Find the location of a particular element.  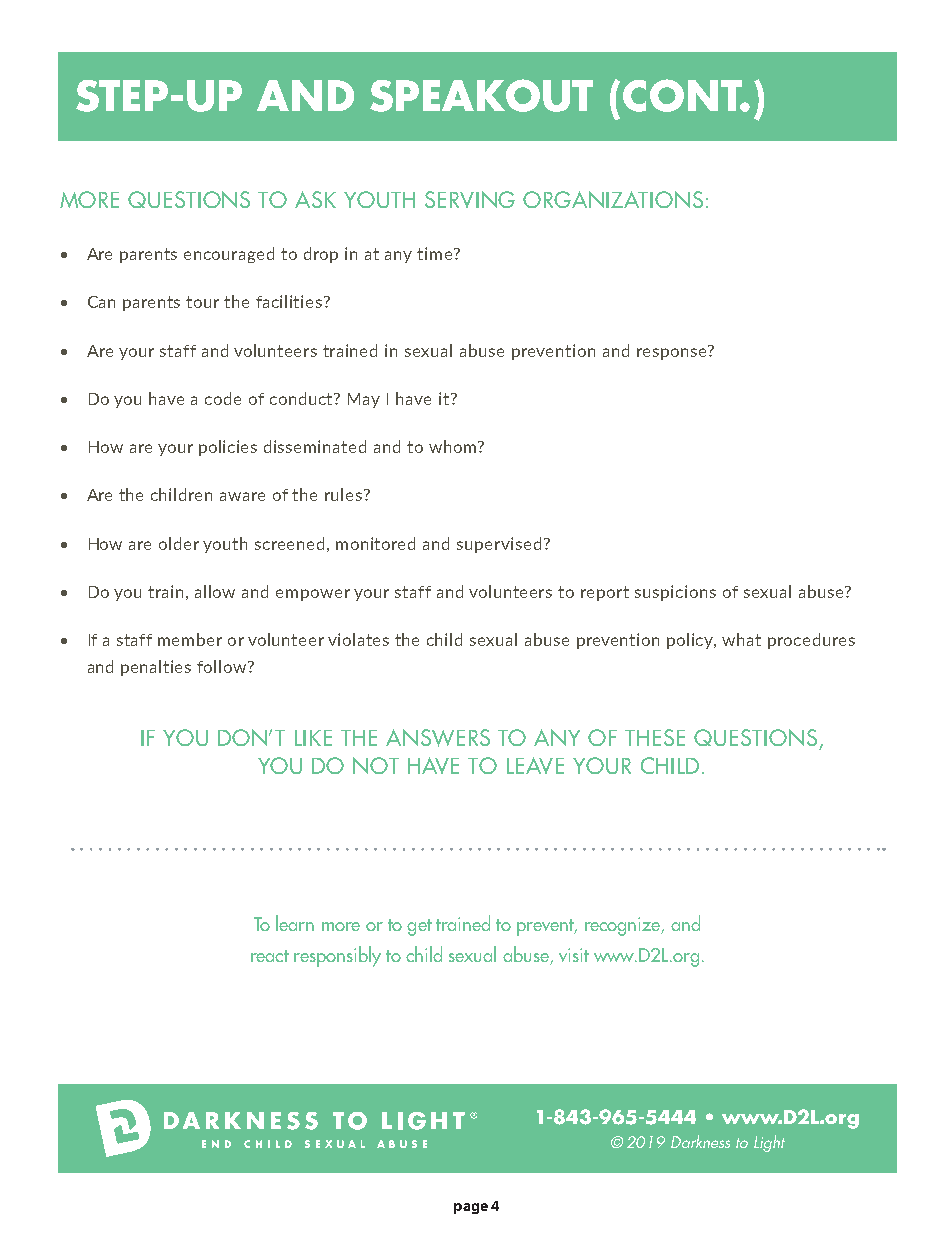

ANSWERS is located at coordinates (438, 738).
